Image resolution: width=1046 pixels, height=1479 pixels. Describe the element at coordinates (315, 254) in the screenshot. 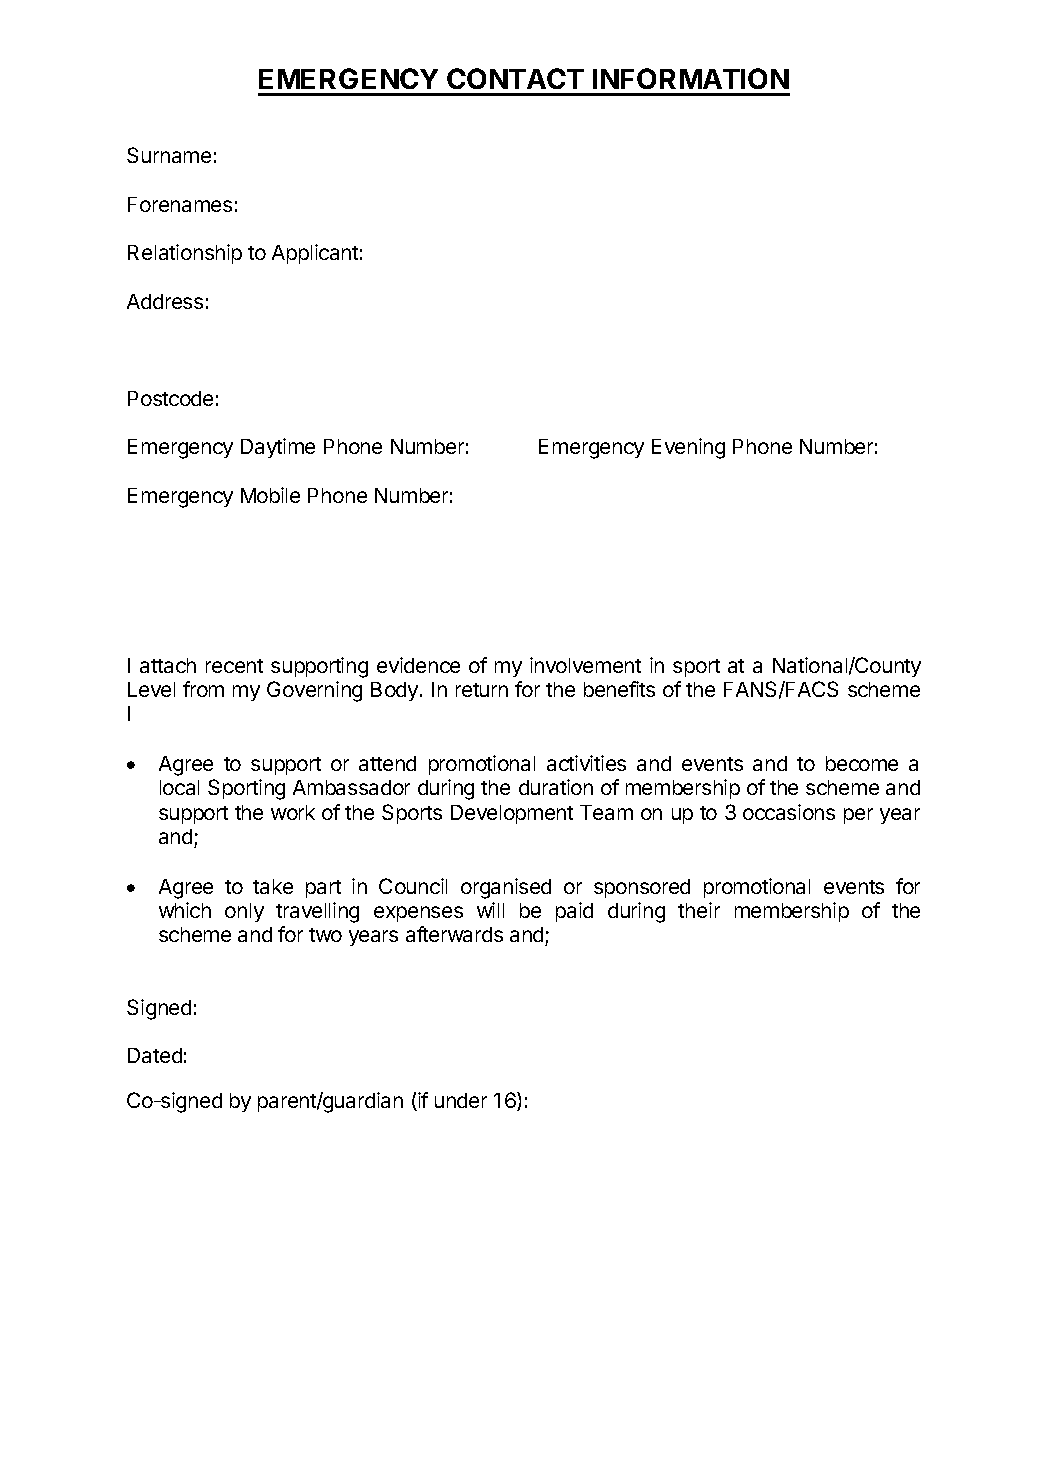

I see `Applicant` at that location.
